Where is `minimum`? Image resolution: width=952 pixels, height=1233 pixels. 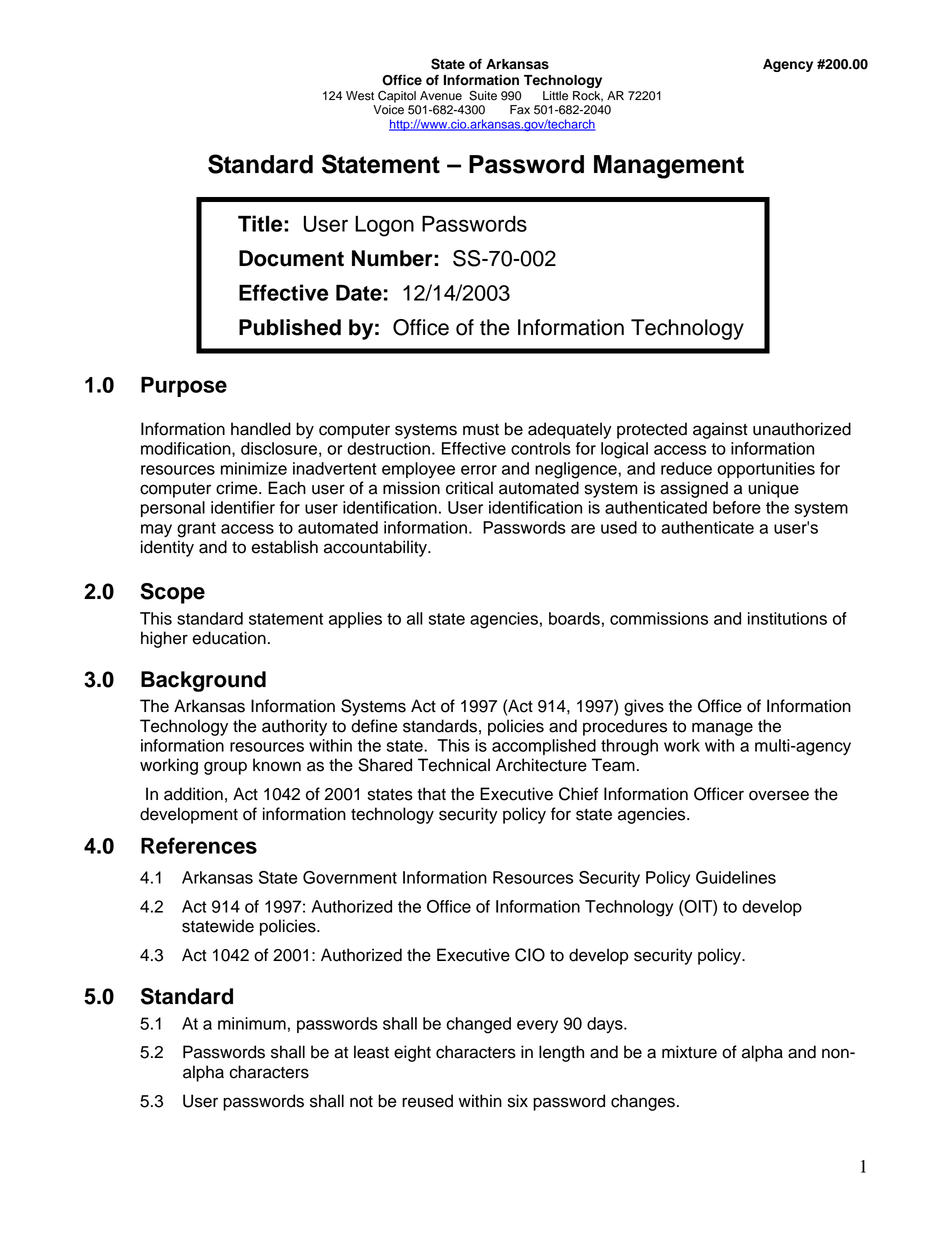 minimum is located at coordinates (252, 1023).
